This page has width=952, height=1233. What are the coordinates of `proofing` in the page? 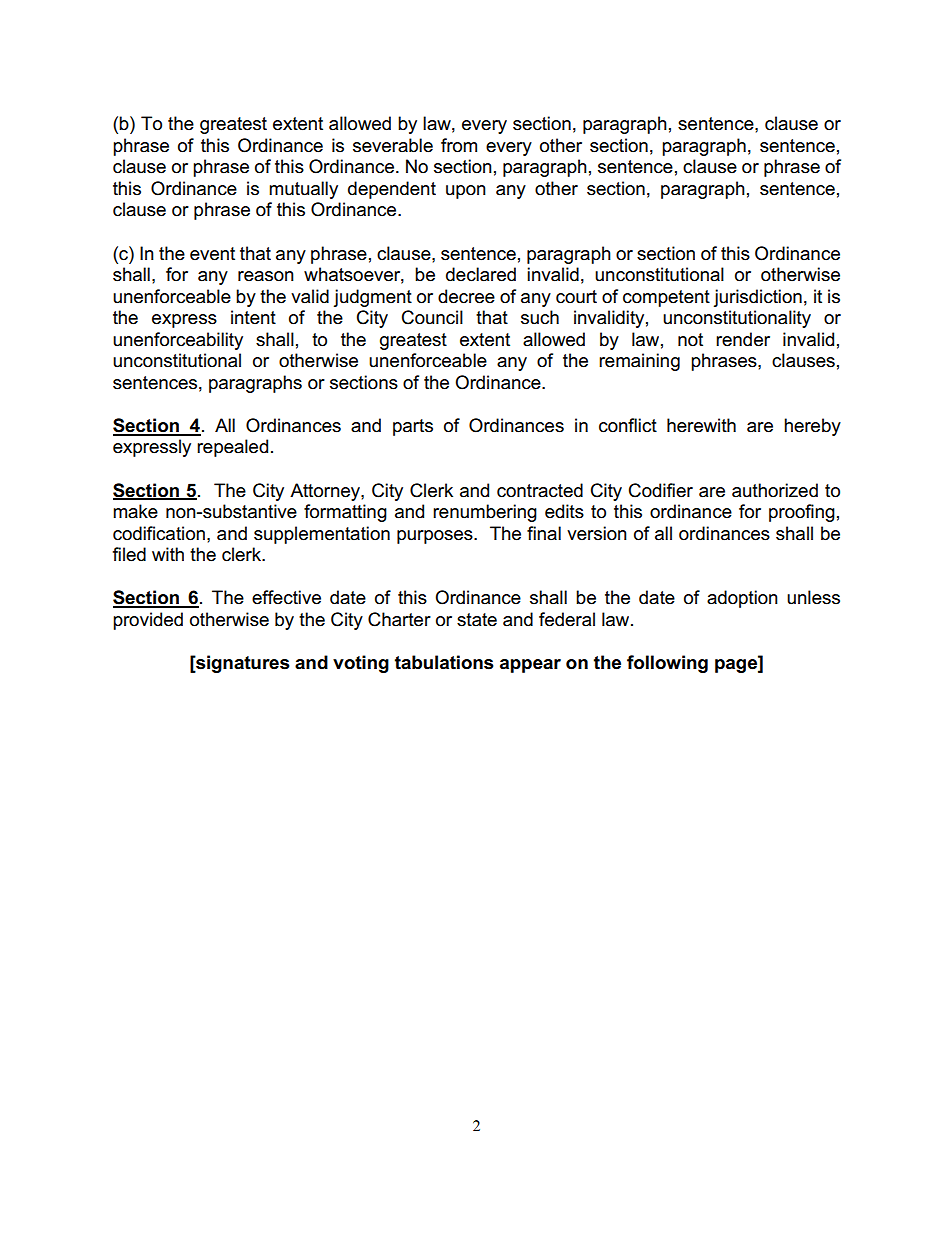 It's located at (802, 513).
